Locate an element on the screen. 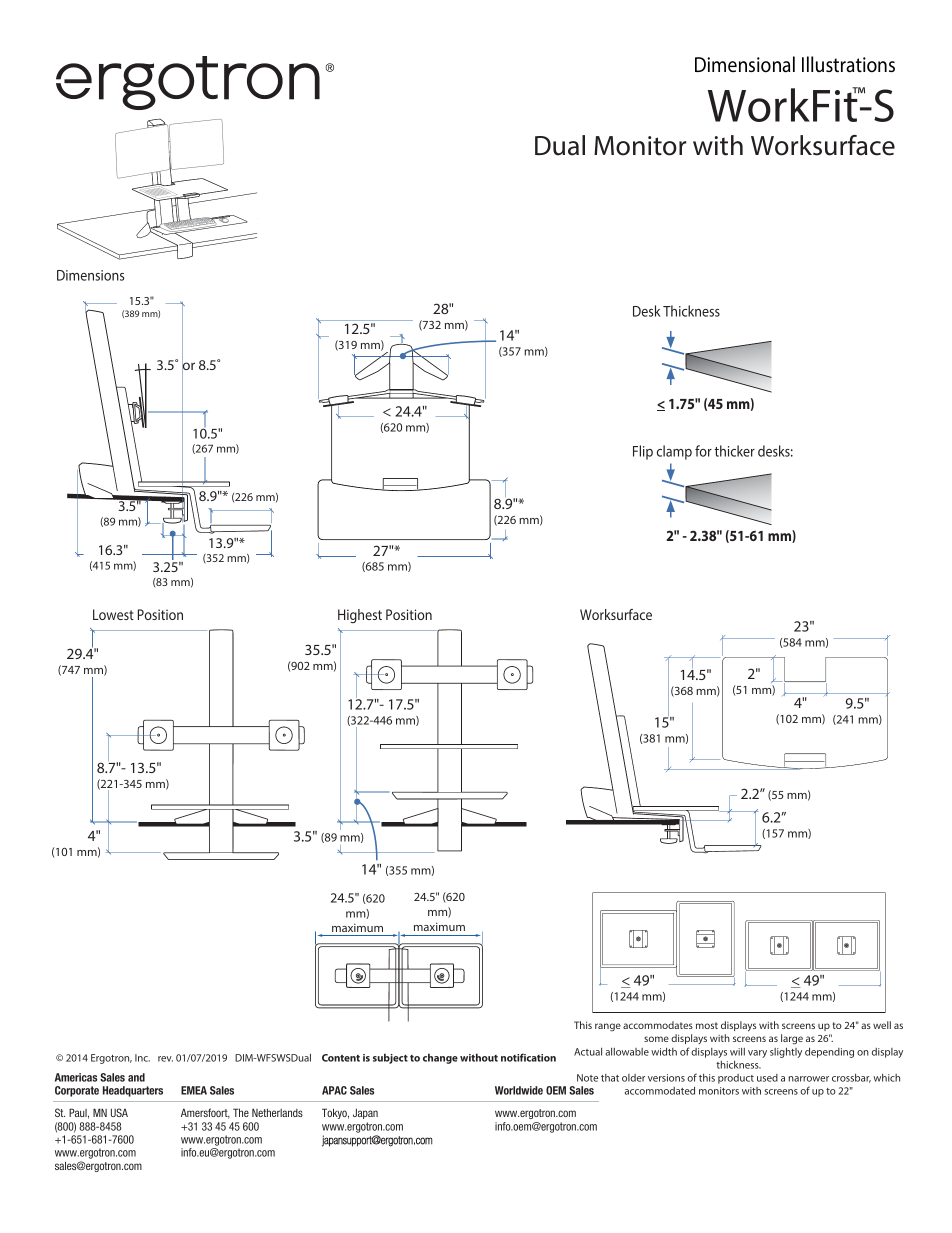 The width and height of the screenshot is (952, 1233). for is located at coordinates (703, 451).
